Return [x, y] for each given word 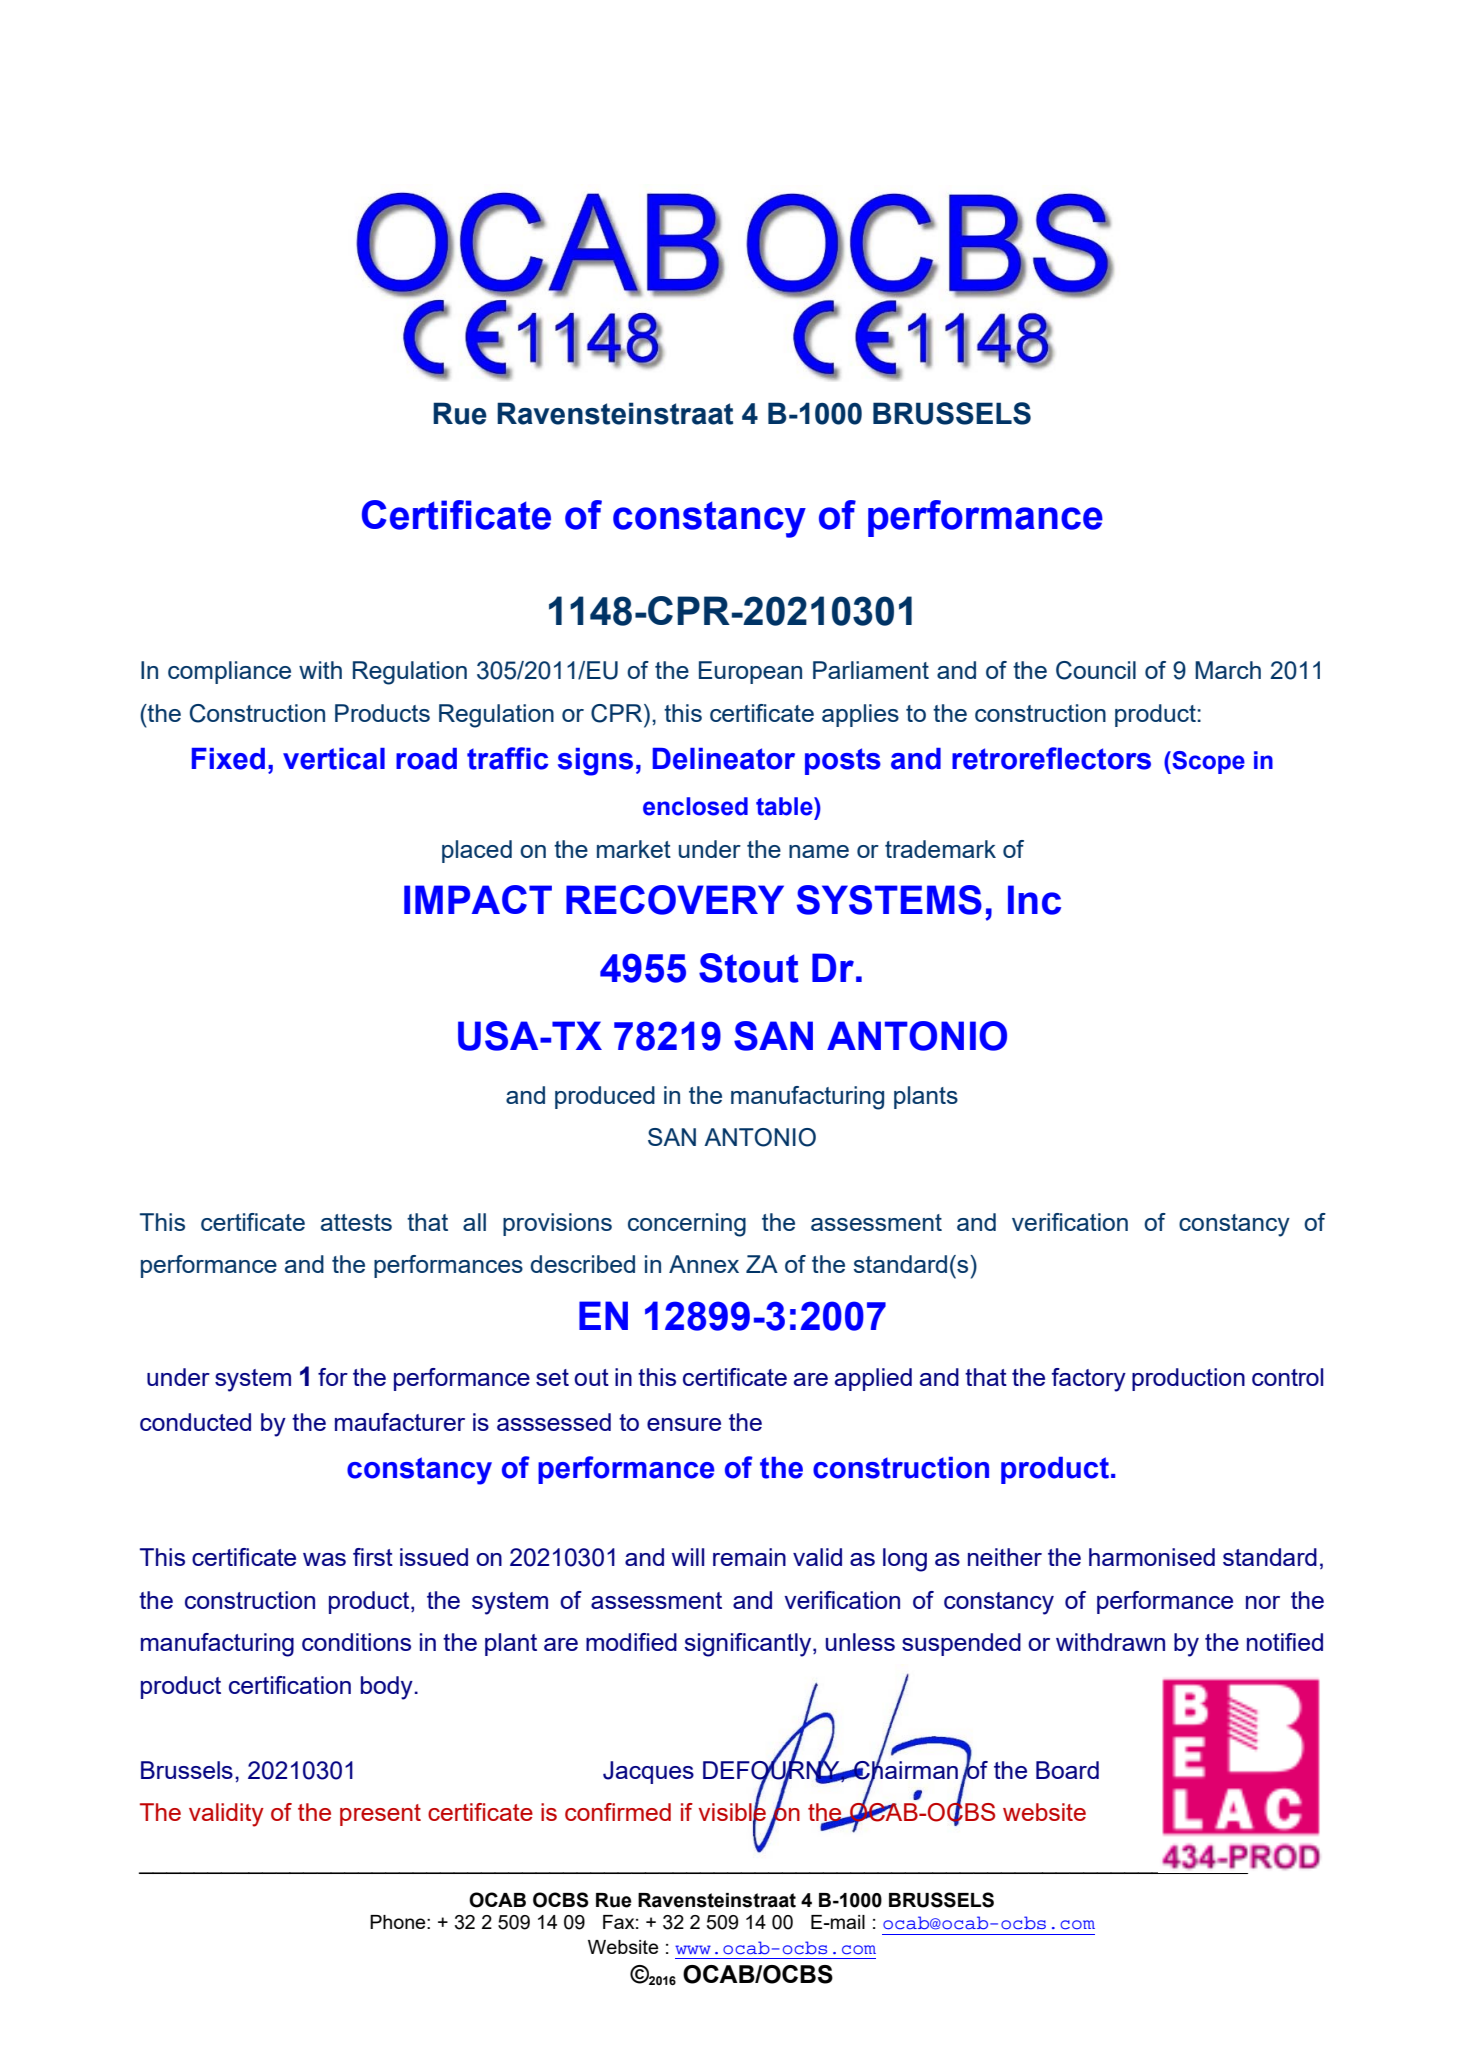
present [380, 1815]
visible [732, 1812]
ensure [684, 1424]
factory [1089, 1380]
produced [605, 1097]
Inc [1034, 900]
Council [1096, 670]
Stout [749, 968]
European [750, 672]
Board [1067, 1770]
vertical [334, 759]
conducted [195, 1422]
